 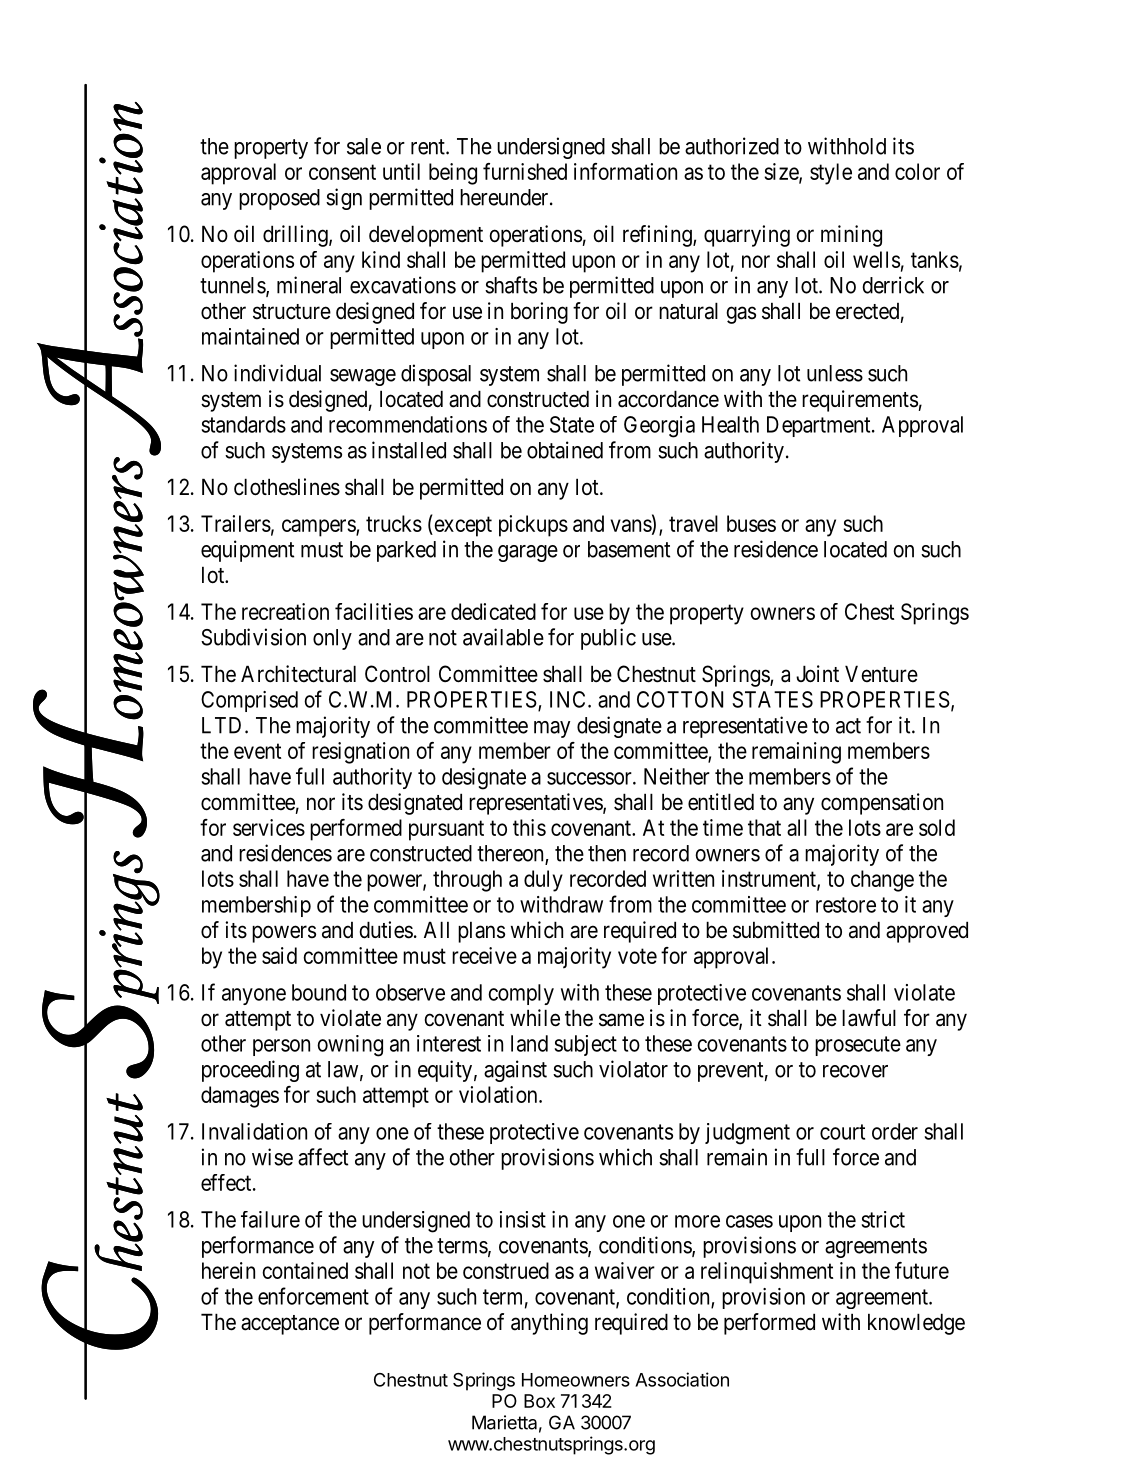 I want to click on individual, so click(x=277, y=373).
